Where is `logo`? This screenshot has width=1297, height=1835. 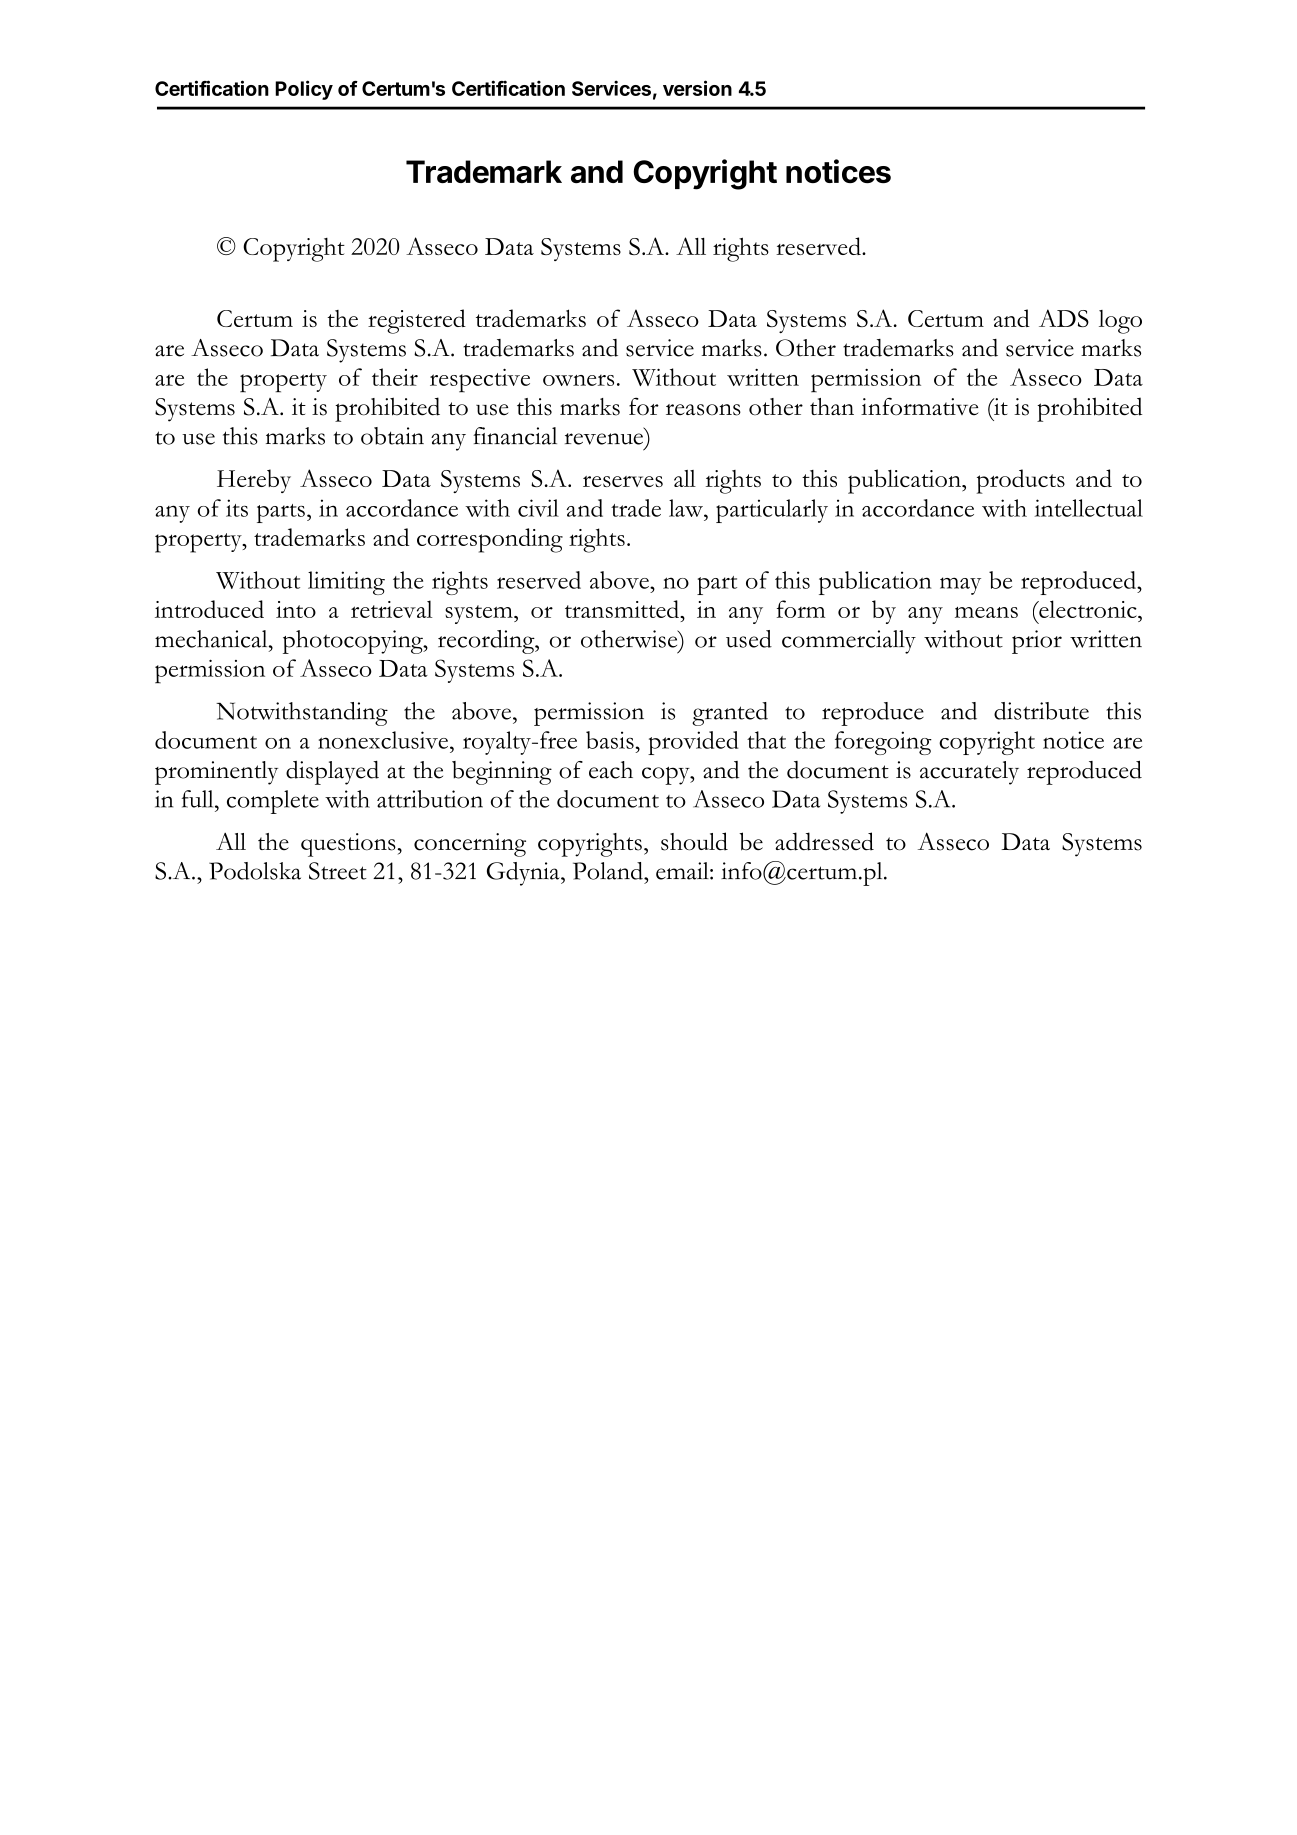 logo is located at coordinates (1120, 322).
